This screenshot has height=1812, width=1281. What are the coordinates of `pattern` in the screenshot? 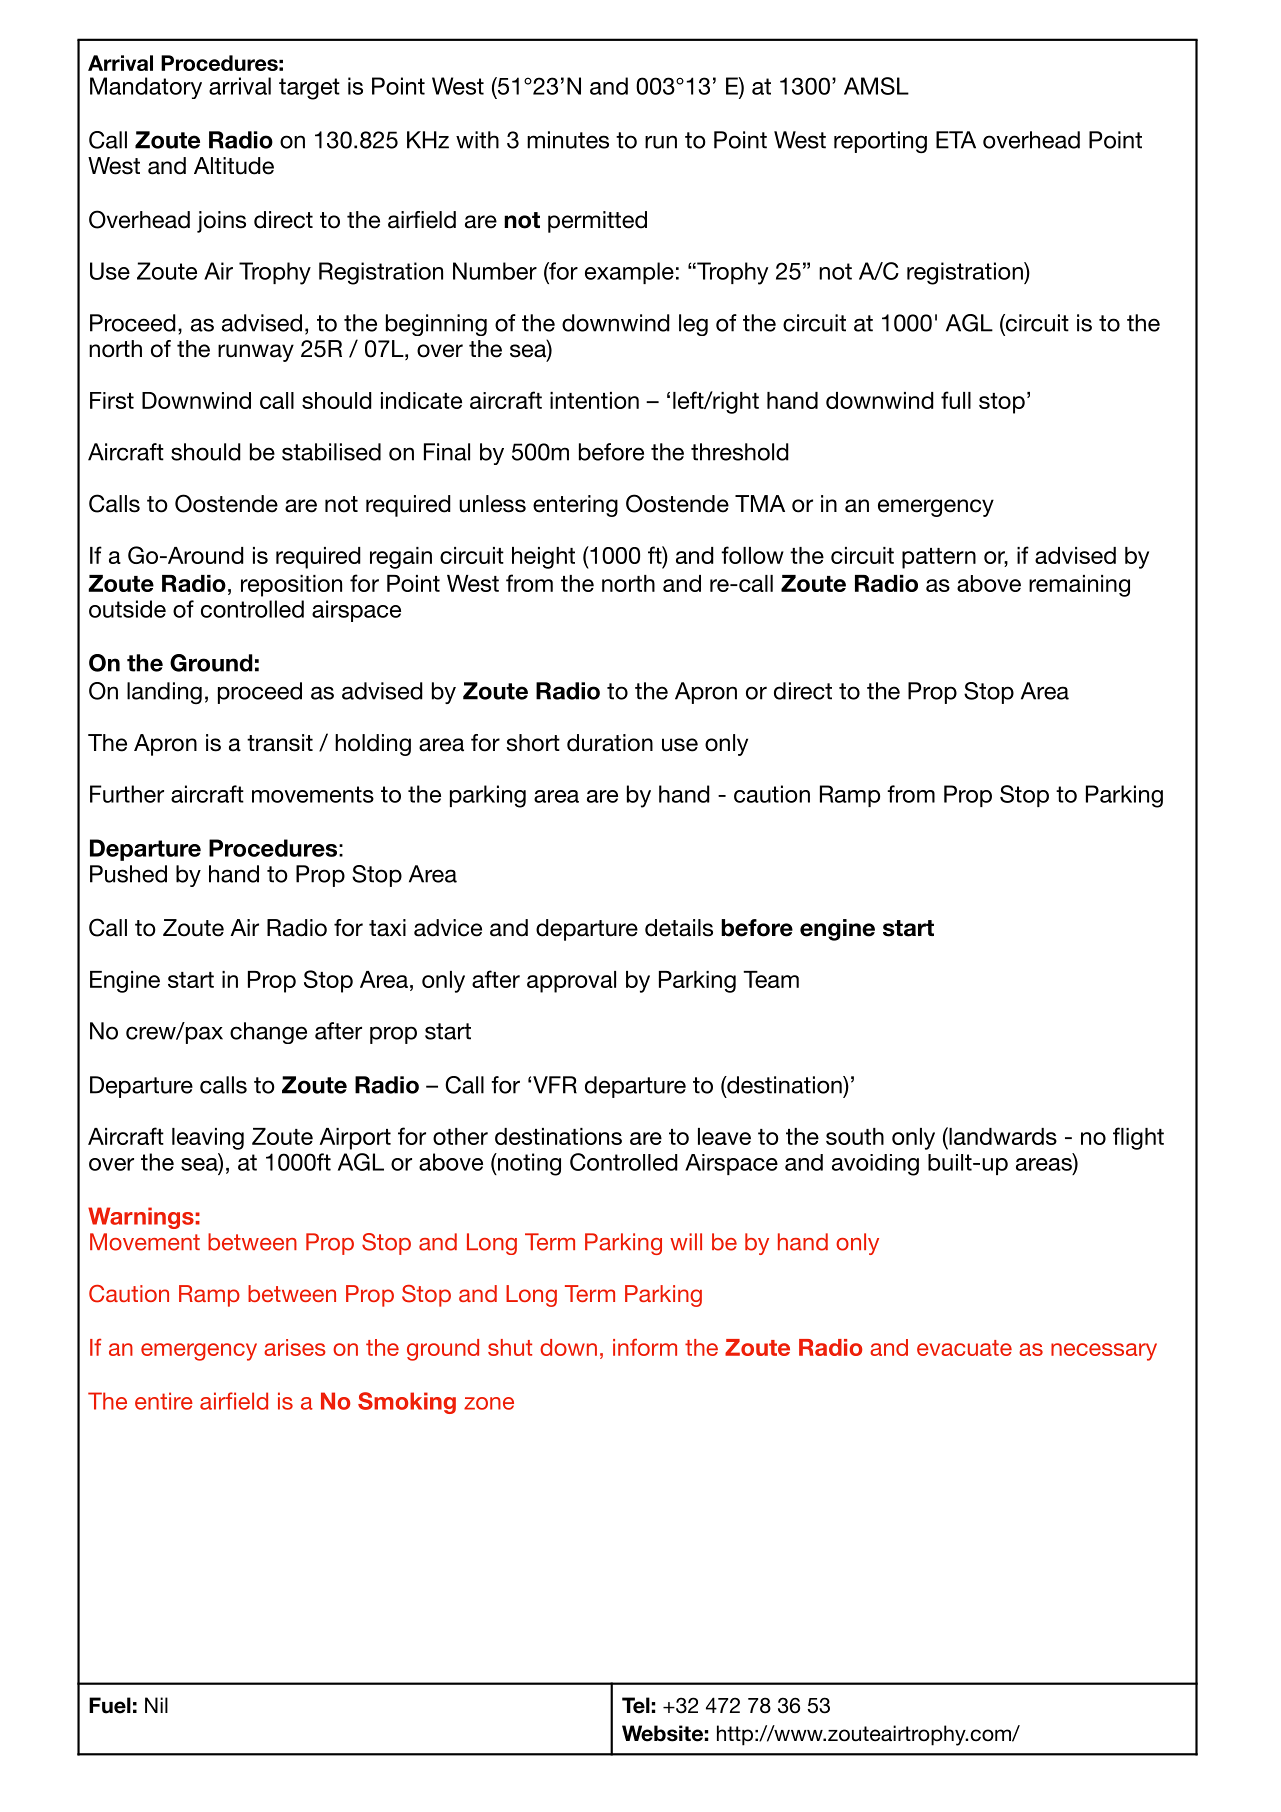 It's located at (939, 558).
